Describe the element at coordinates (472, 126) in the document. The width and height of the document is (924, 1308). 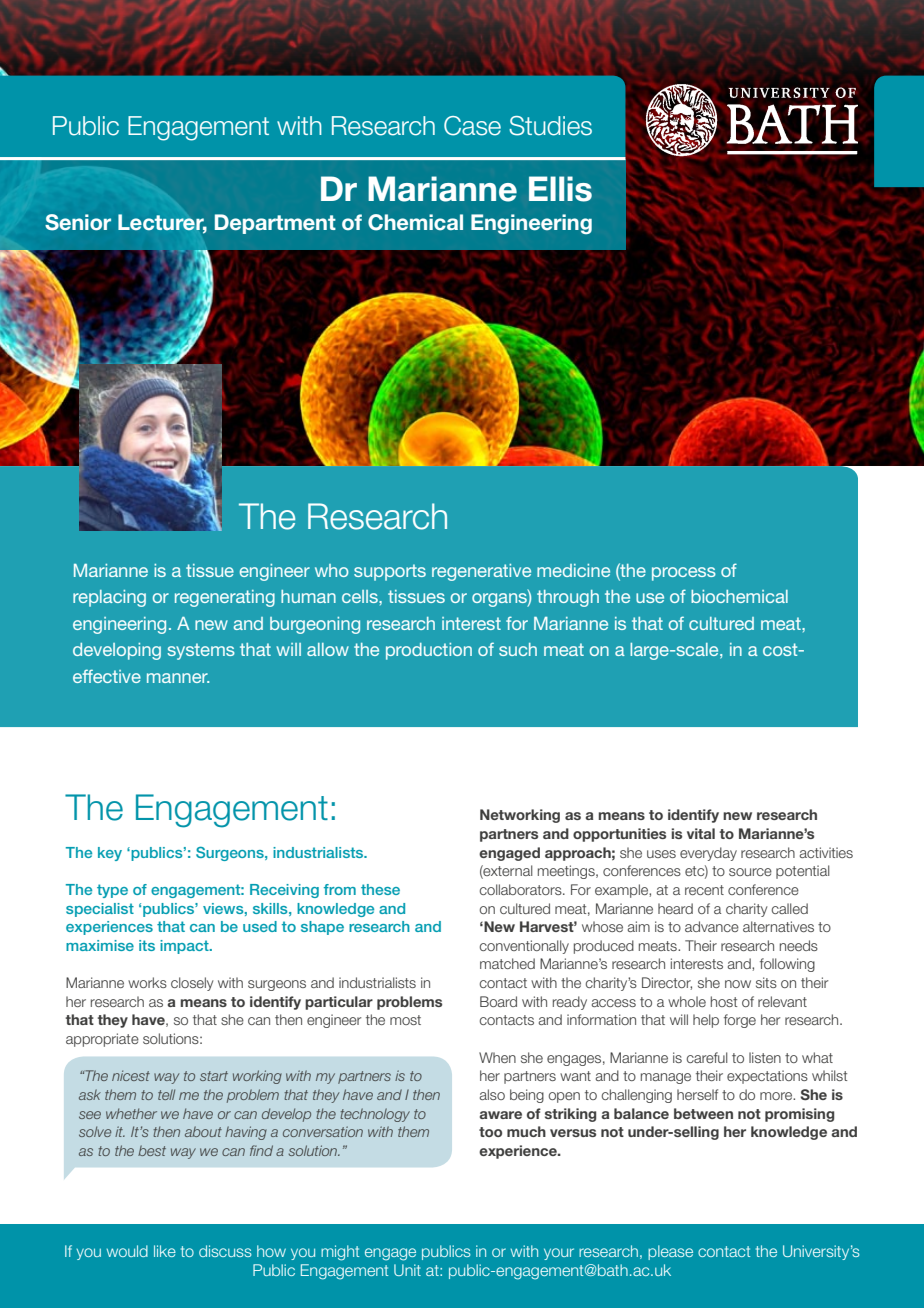
I see `Case` at that location.
